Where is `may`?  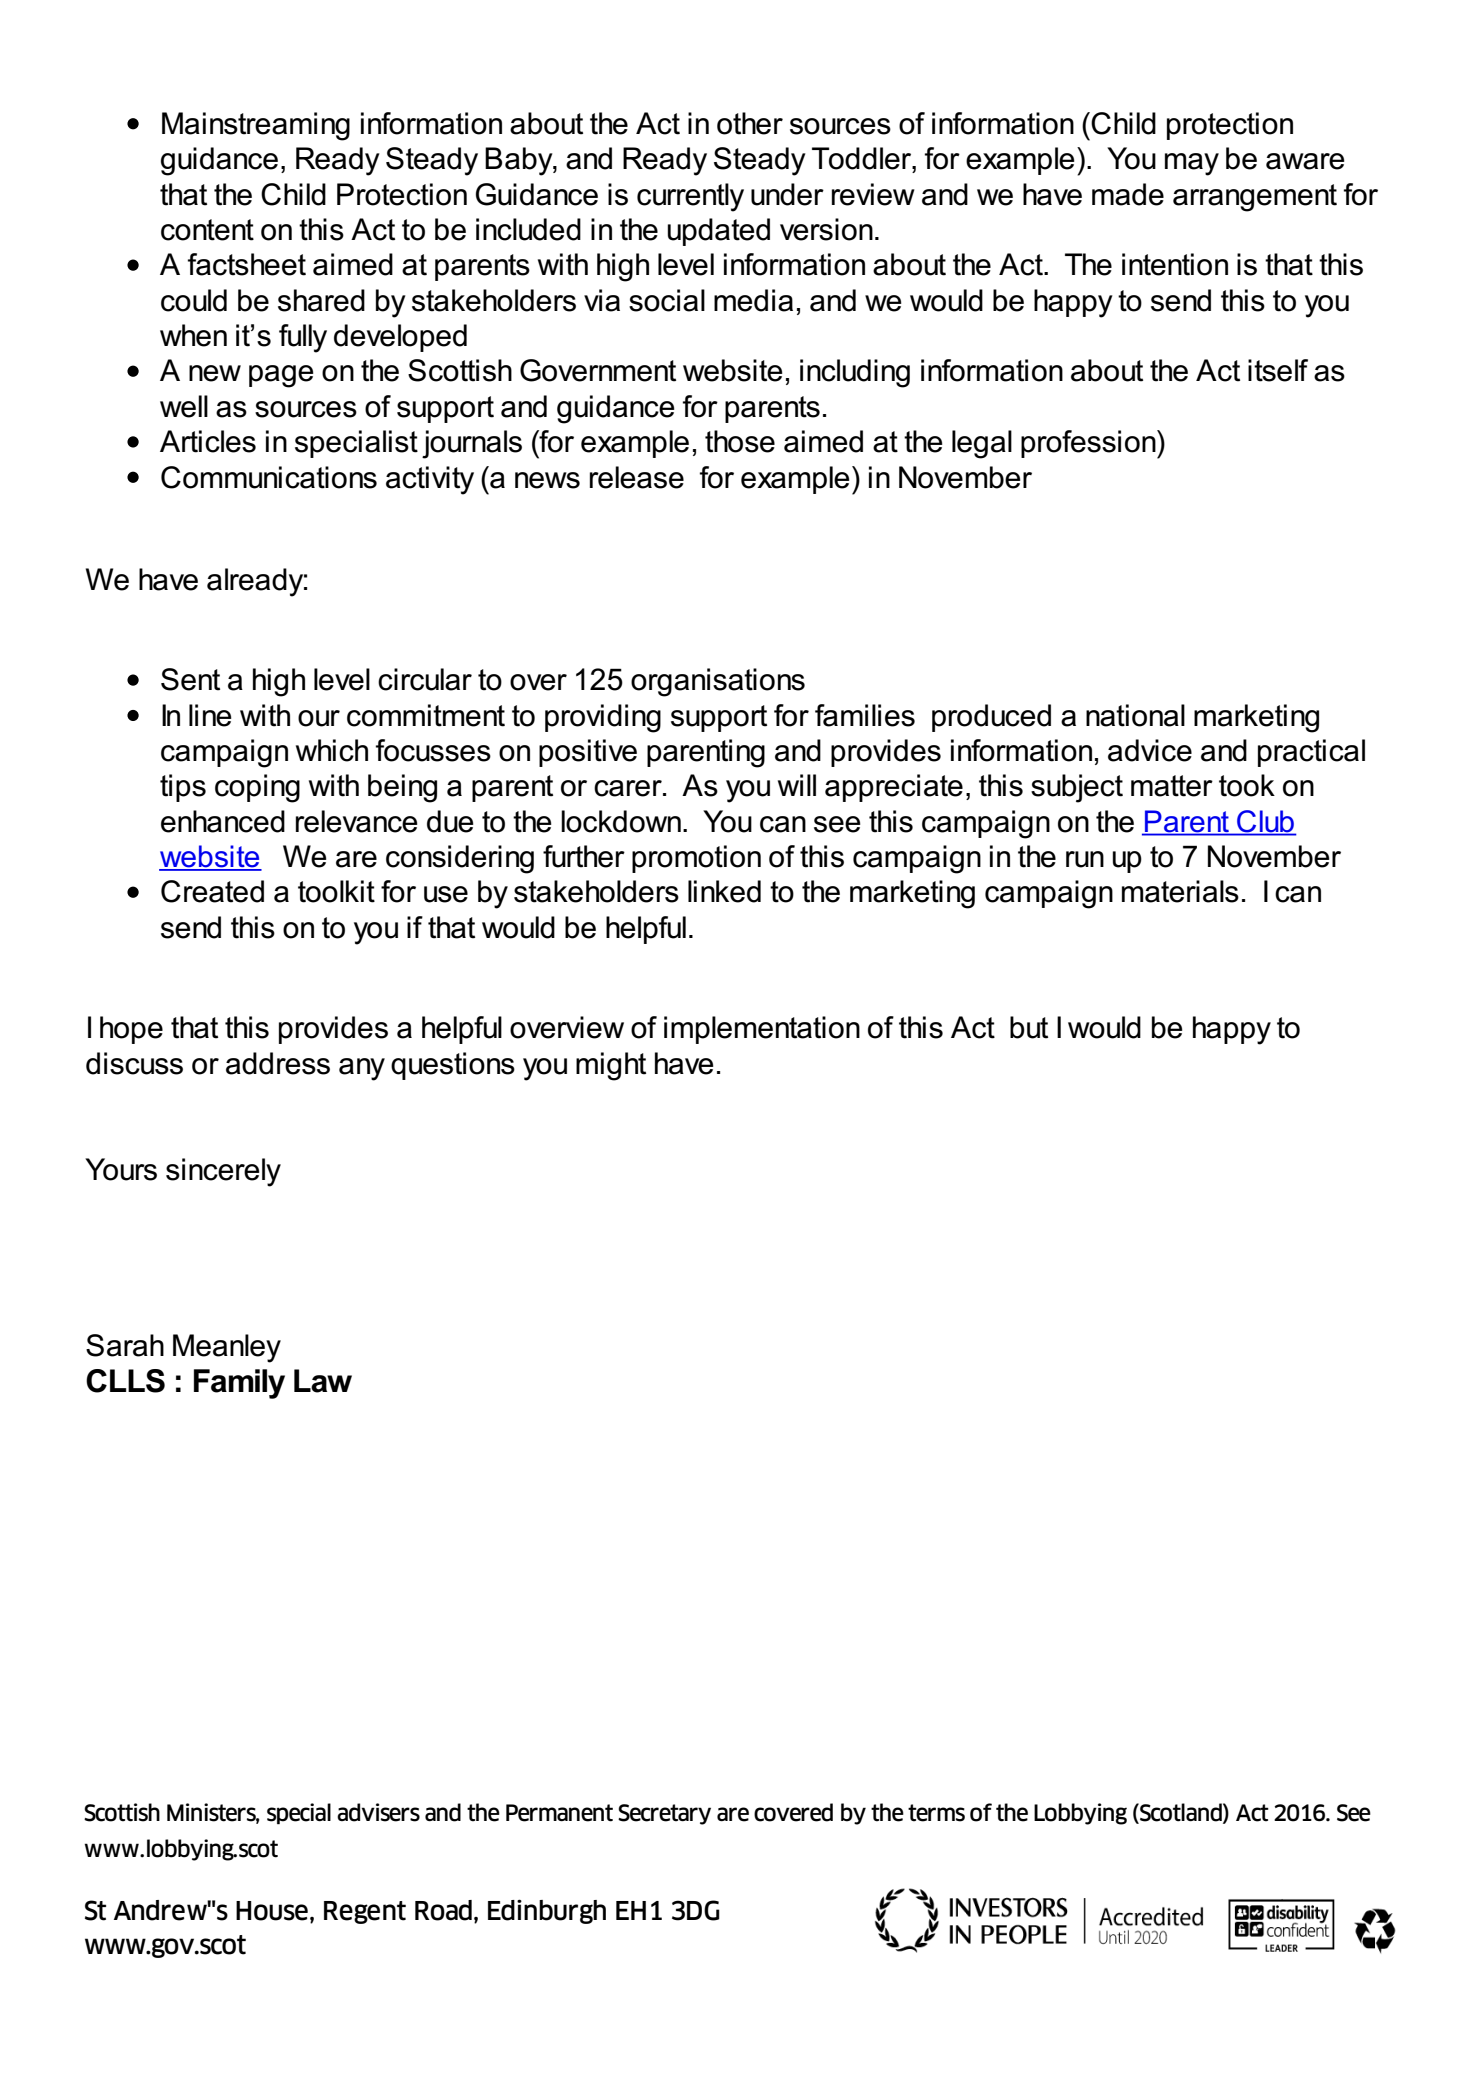 may is located at coordinates (1192, 164).
